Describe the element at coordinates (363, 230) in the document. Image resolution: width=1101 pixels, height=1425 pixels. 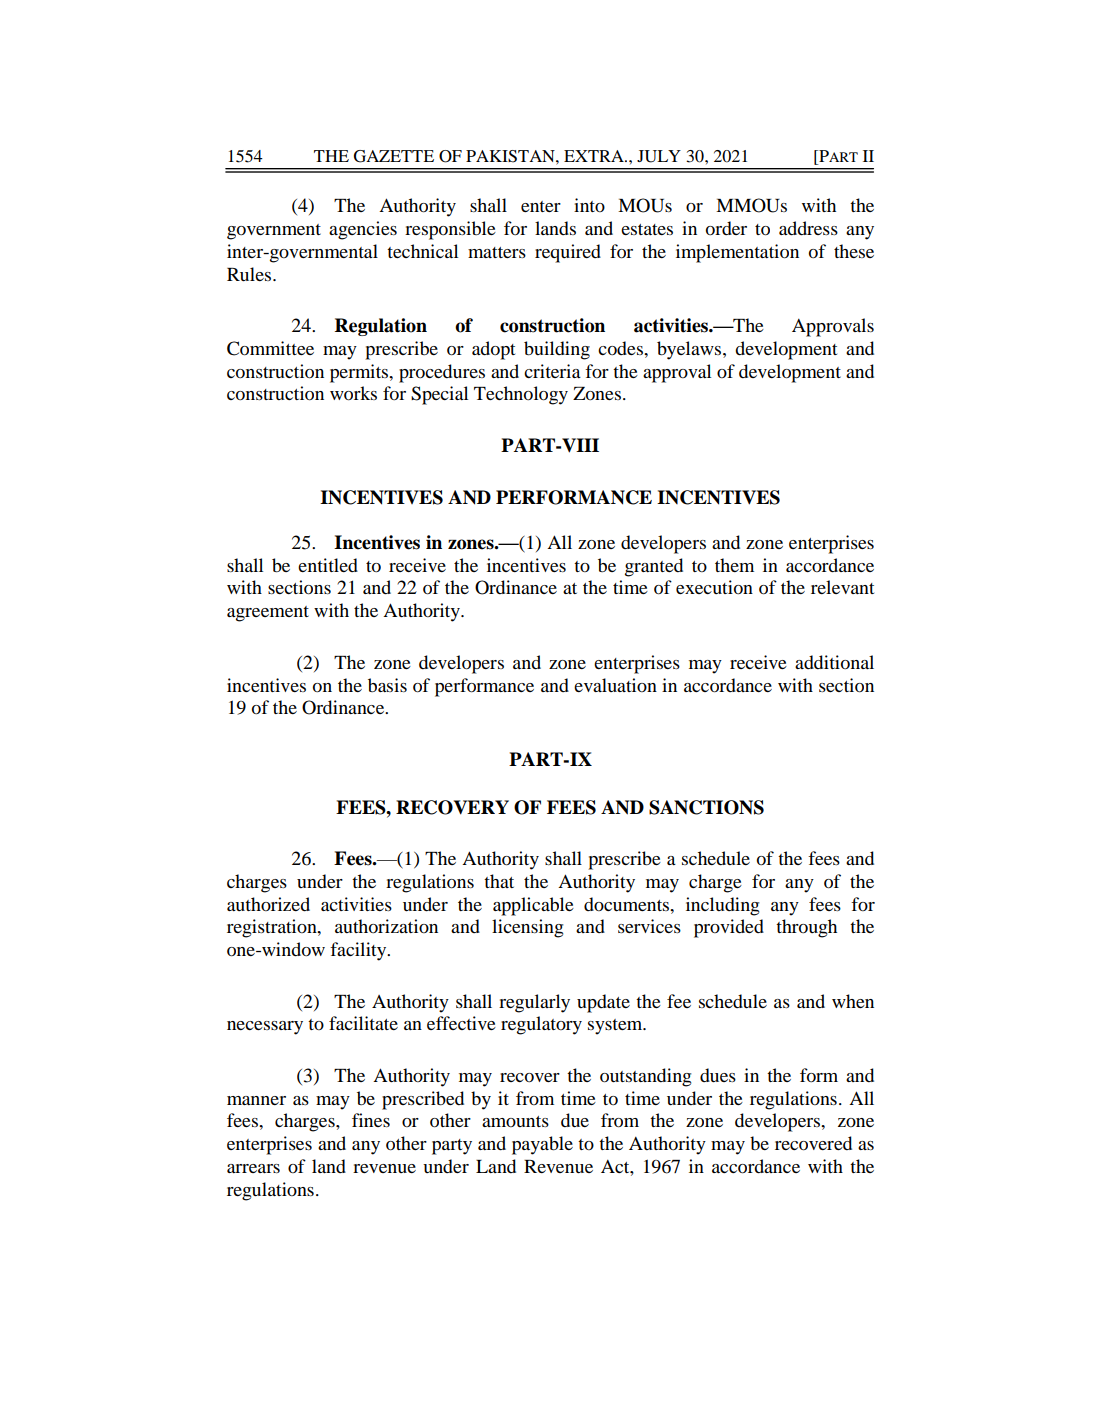
I see `agencies` at that location.
